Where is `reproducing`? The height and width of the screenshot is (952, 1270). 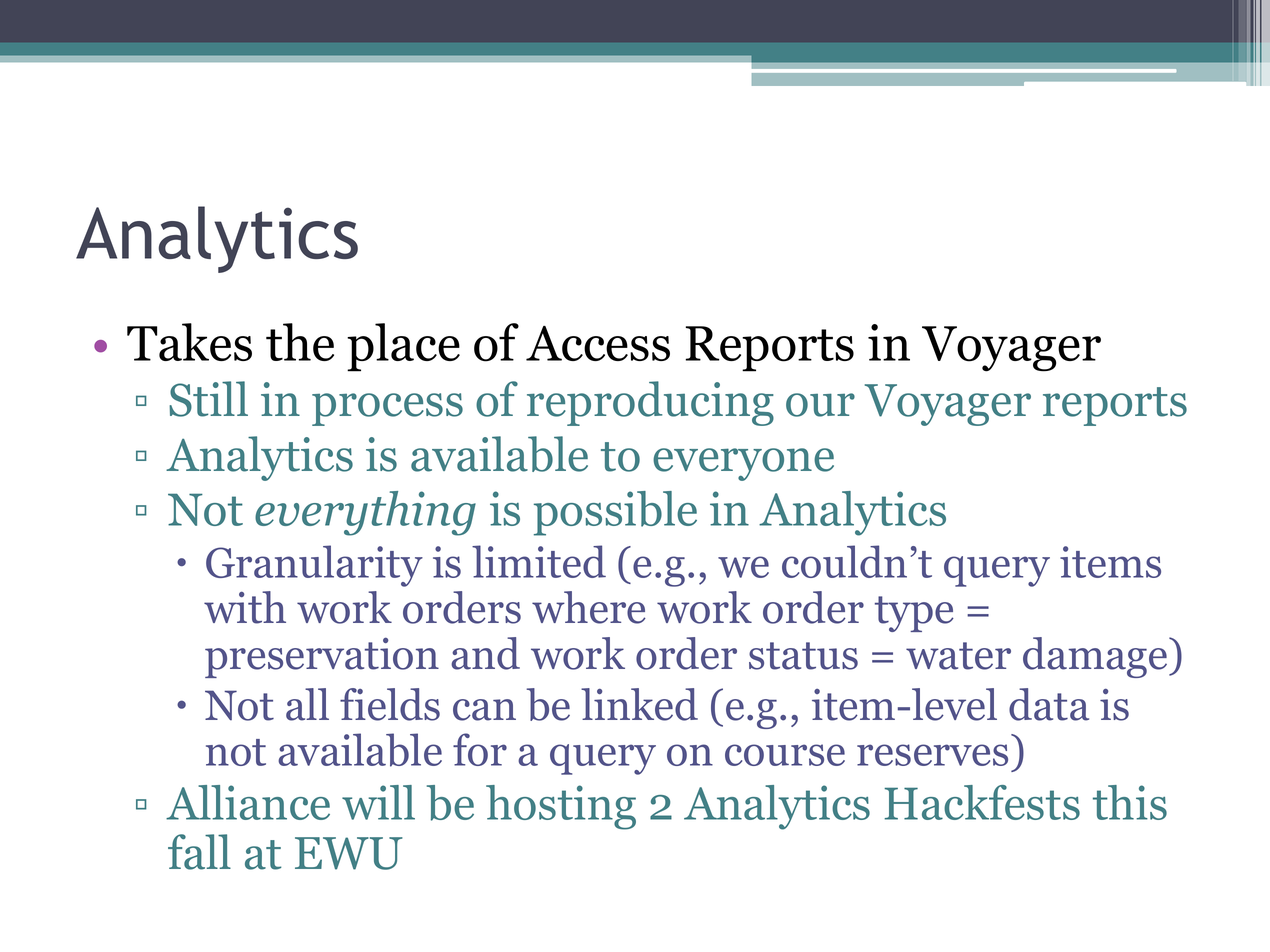 reproducing is located at coordinates (650, 403).
